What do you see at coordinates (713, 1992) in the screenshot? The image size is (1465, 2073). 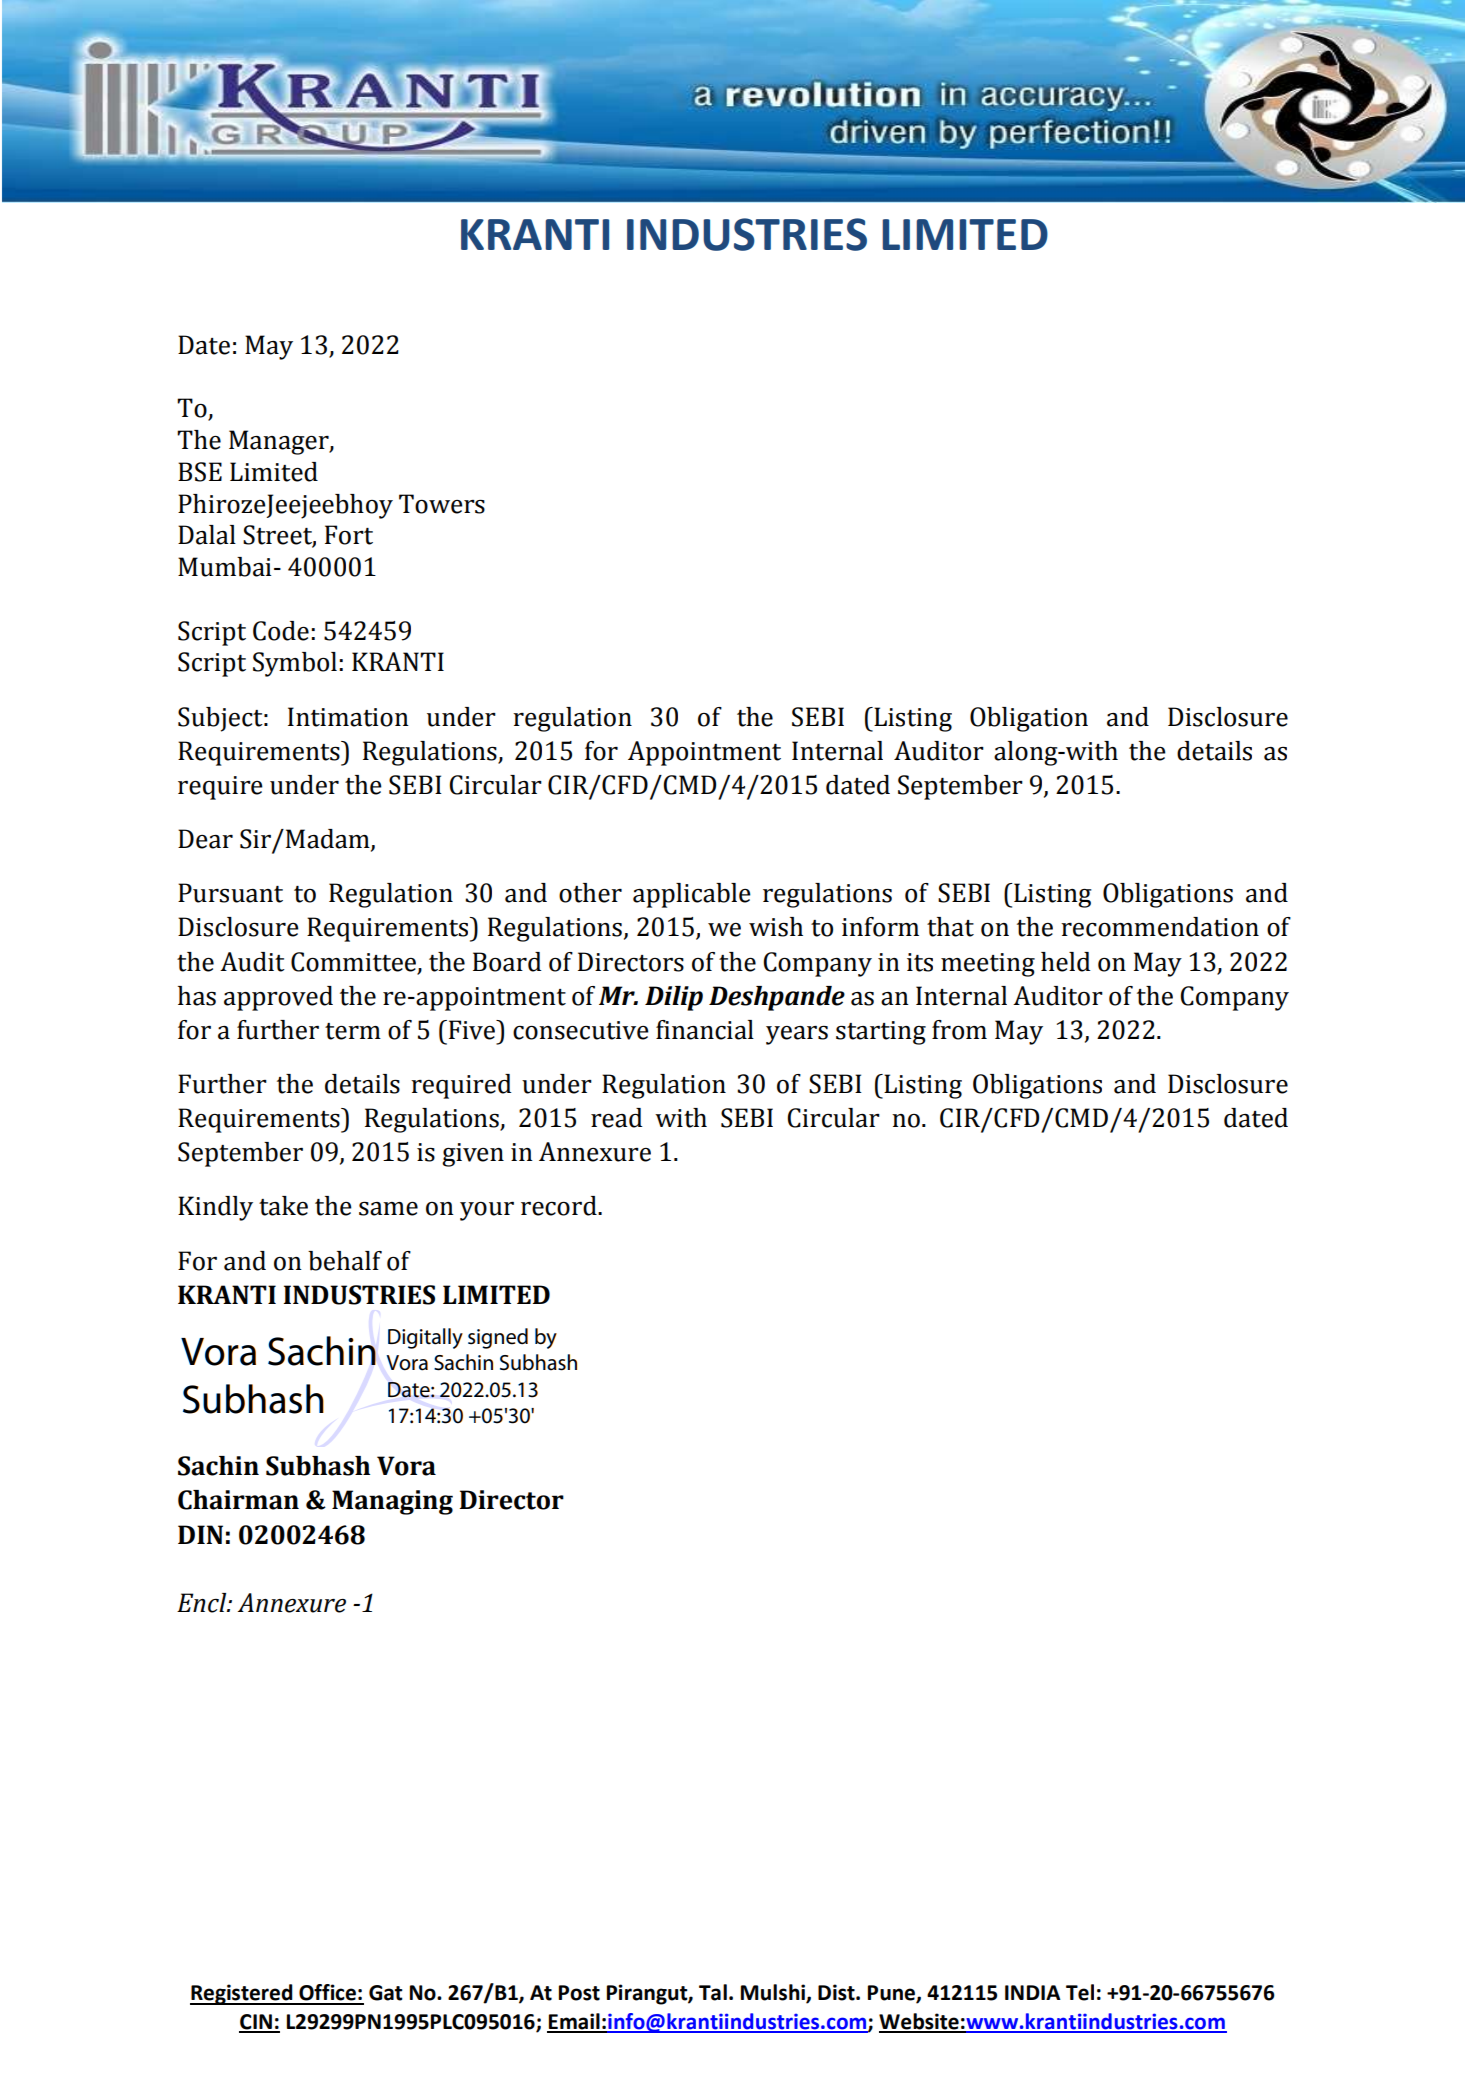 I see `Tal` at bounding box center [713, 1992].
